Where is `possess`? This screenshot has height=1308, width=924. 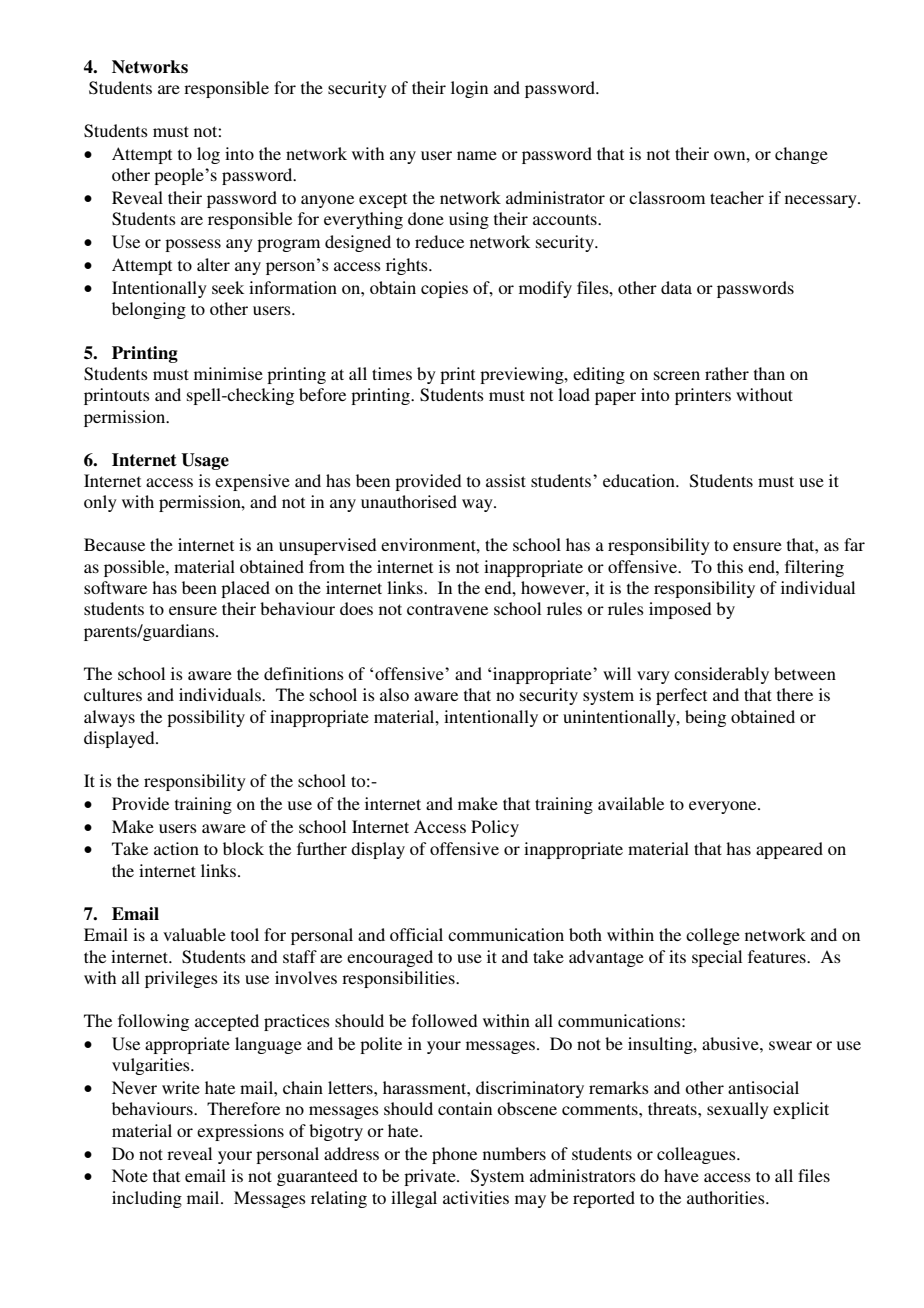
possess is located at coordinates (193, 245).
